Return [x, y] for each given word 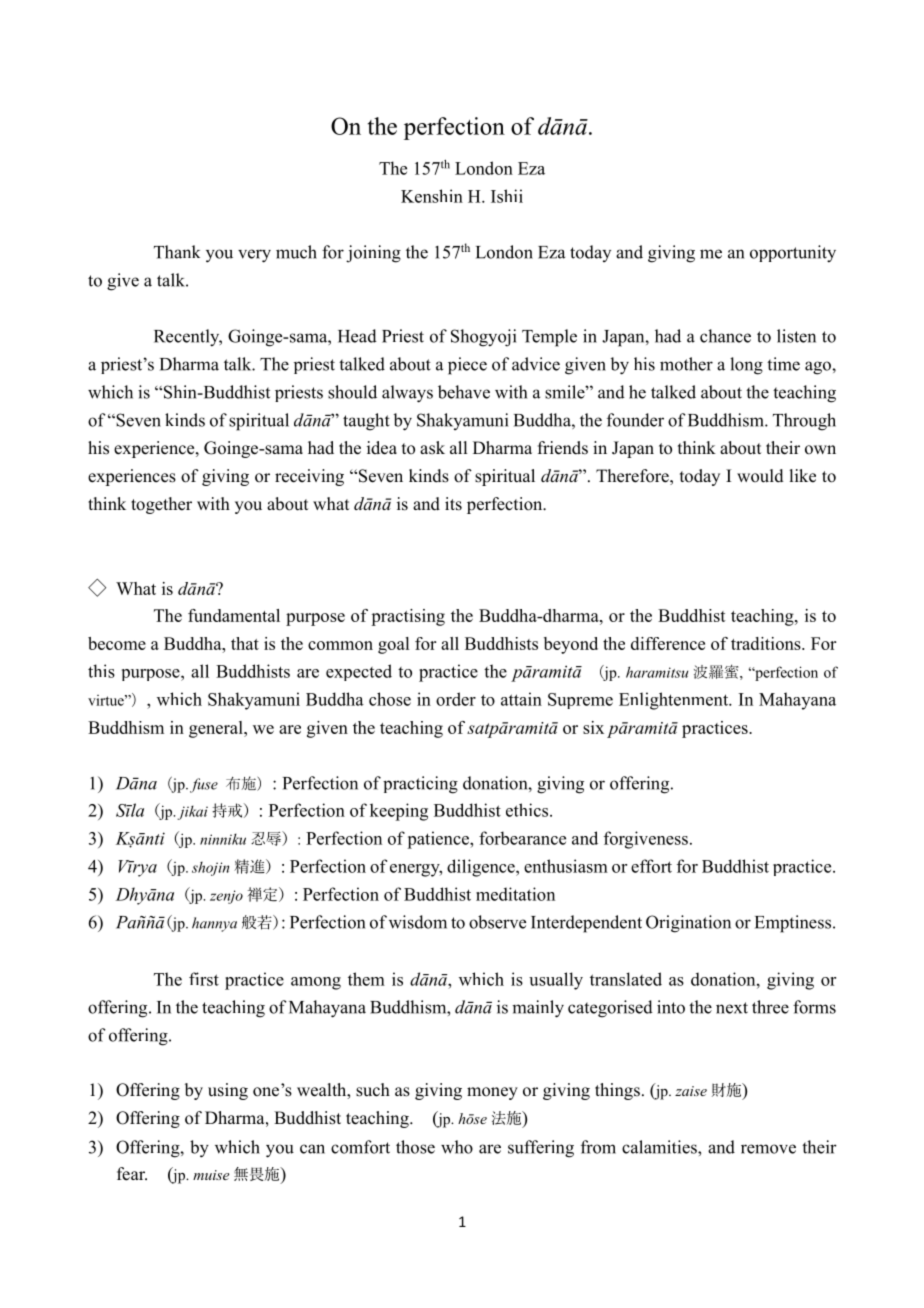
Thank [177, 252]
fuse [204, 785]
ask [432, 448]
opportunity [793, 254]
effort [651, 866]
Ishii [507, 196]
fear [132, 1174]
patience [439, 840]
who [457, 1147]
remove [768, 1149]
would [760, 476]
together [161, 505]
